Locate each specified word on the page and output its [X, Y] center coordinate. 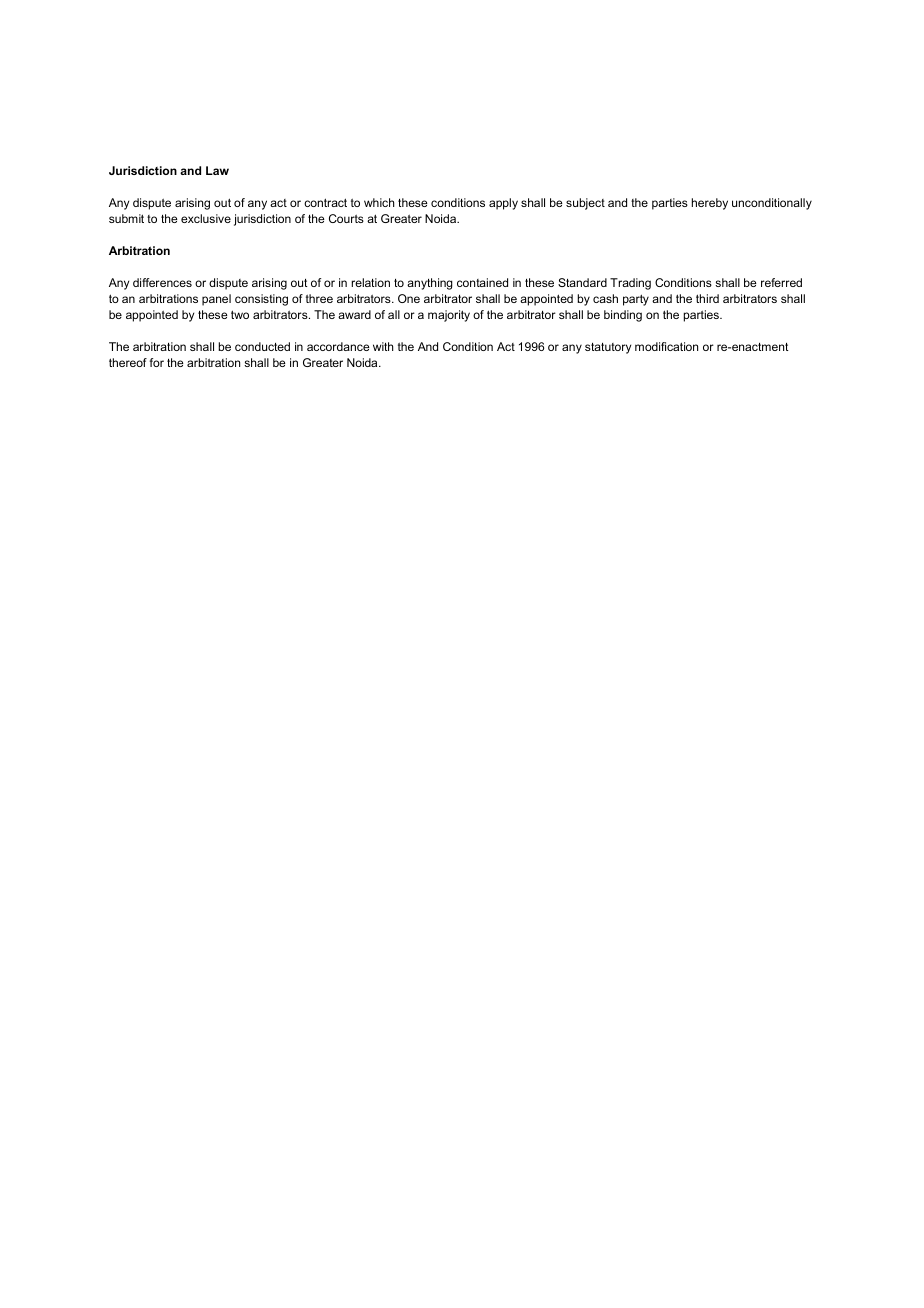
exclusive [206, 218]
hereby [710, 204]
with [383, 346]
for [156, 362]
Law [217, 170]
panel [216, 300]
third [707, 298]
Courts [346, 218]
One [409, 298]
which [379, 202]
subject [585, 204]
